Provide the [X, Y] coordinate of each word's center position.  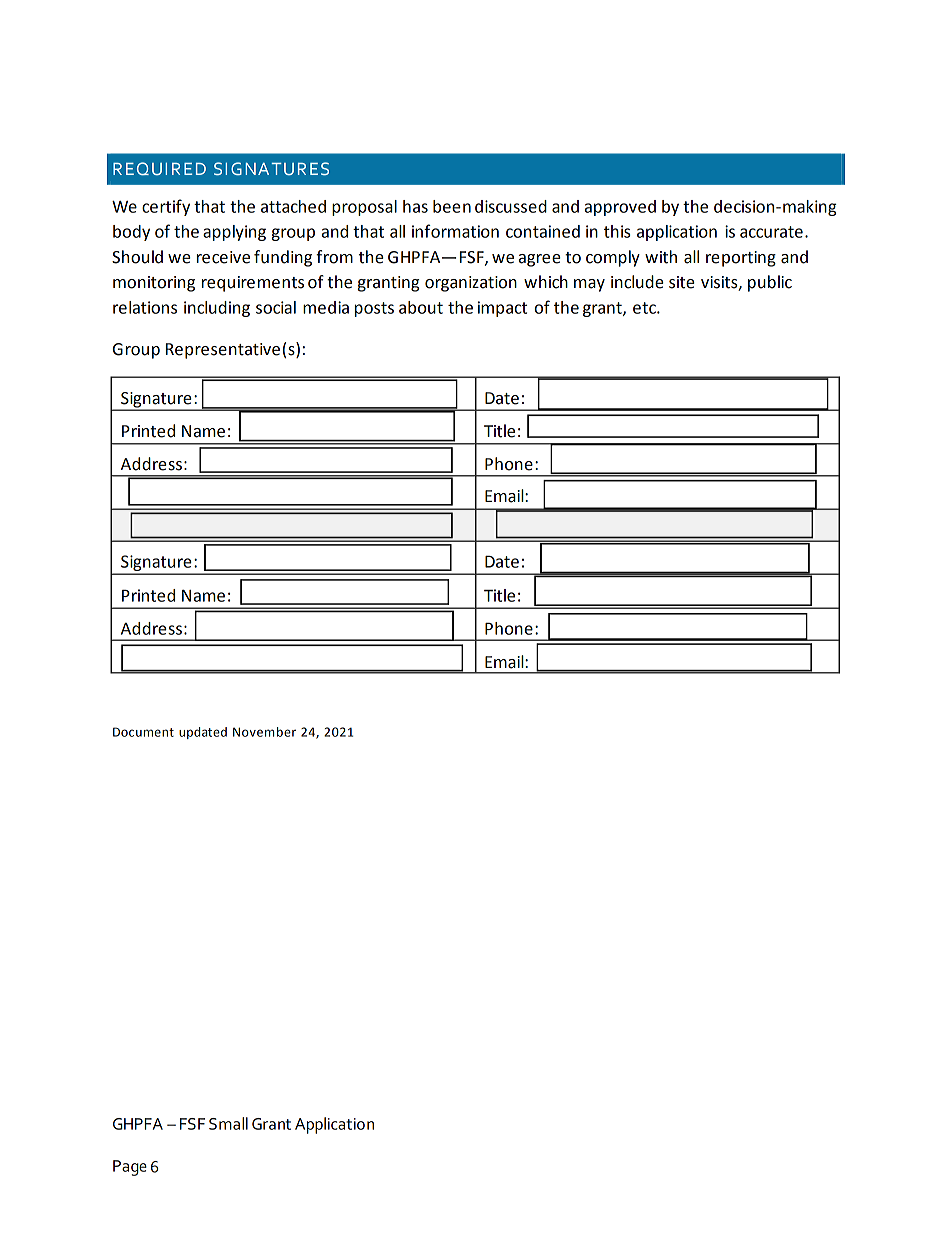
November [264, 732]
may [589, 285]
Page [130, 1168]
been [452, 206]
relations [145, 307]
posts [374, 309]
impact [502, 309]
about [421, 307]
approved [620, 208]
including [217, 309]
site [682, 282]
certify [166, 207]
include [637, 282]
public [770, 283]
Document [143, 732]
